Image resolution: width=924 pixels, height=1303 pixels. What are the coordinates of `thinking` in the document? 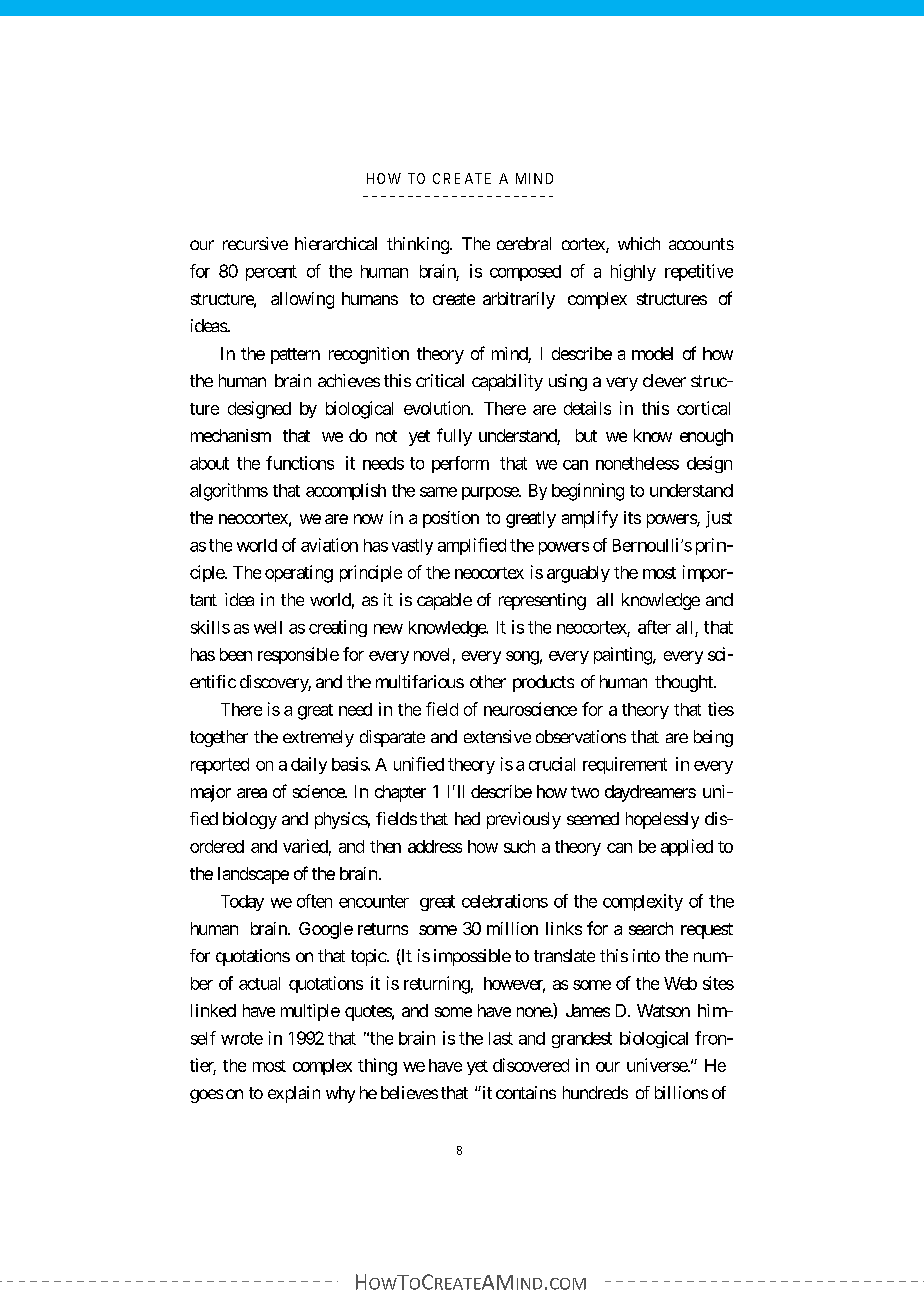 It's located at (418, 245).
